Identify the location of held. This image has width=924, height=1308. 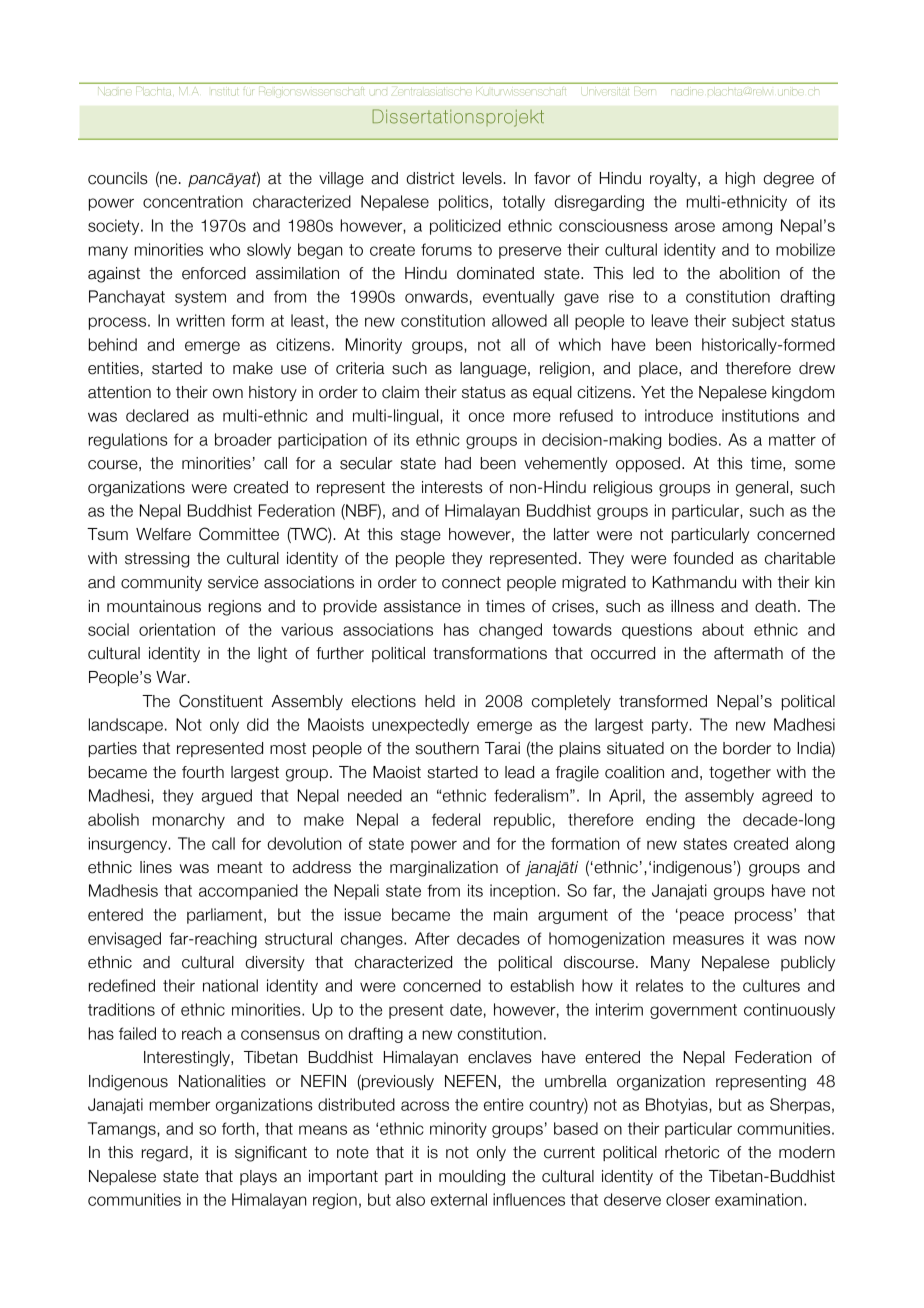
(440, 701).
